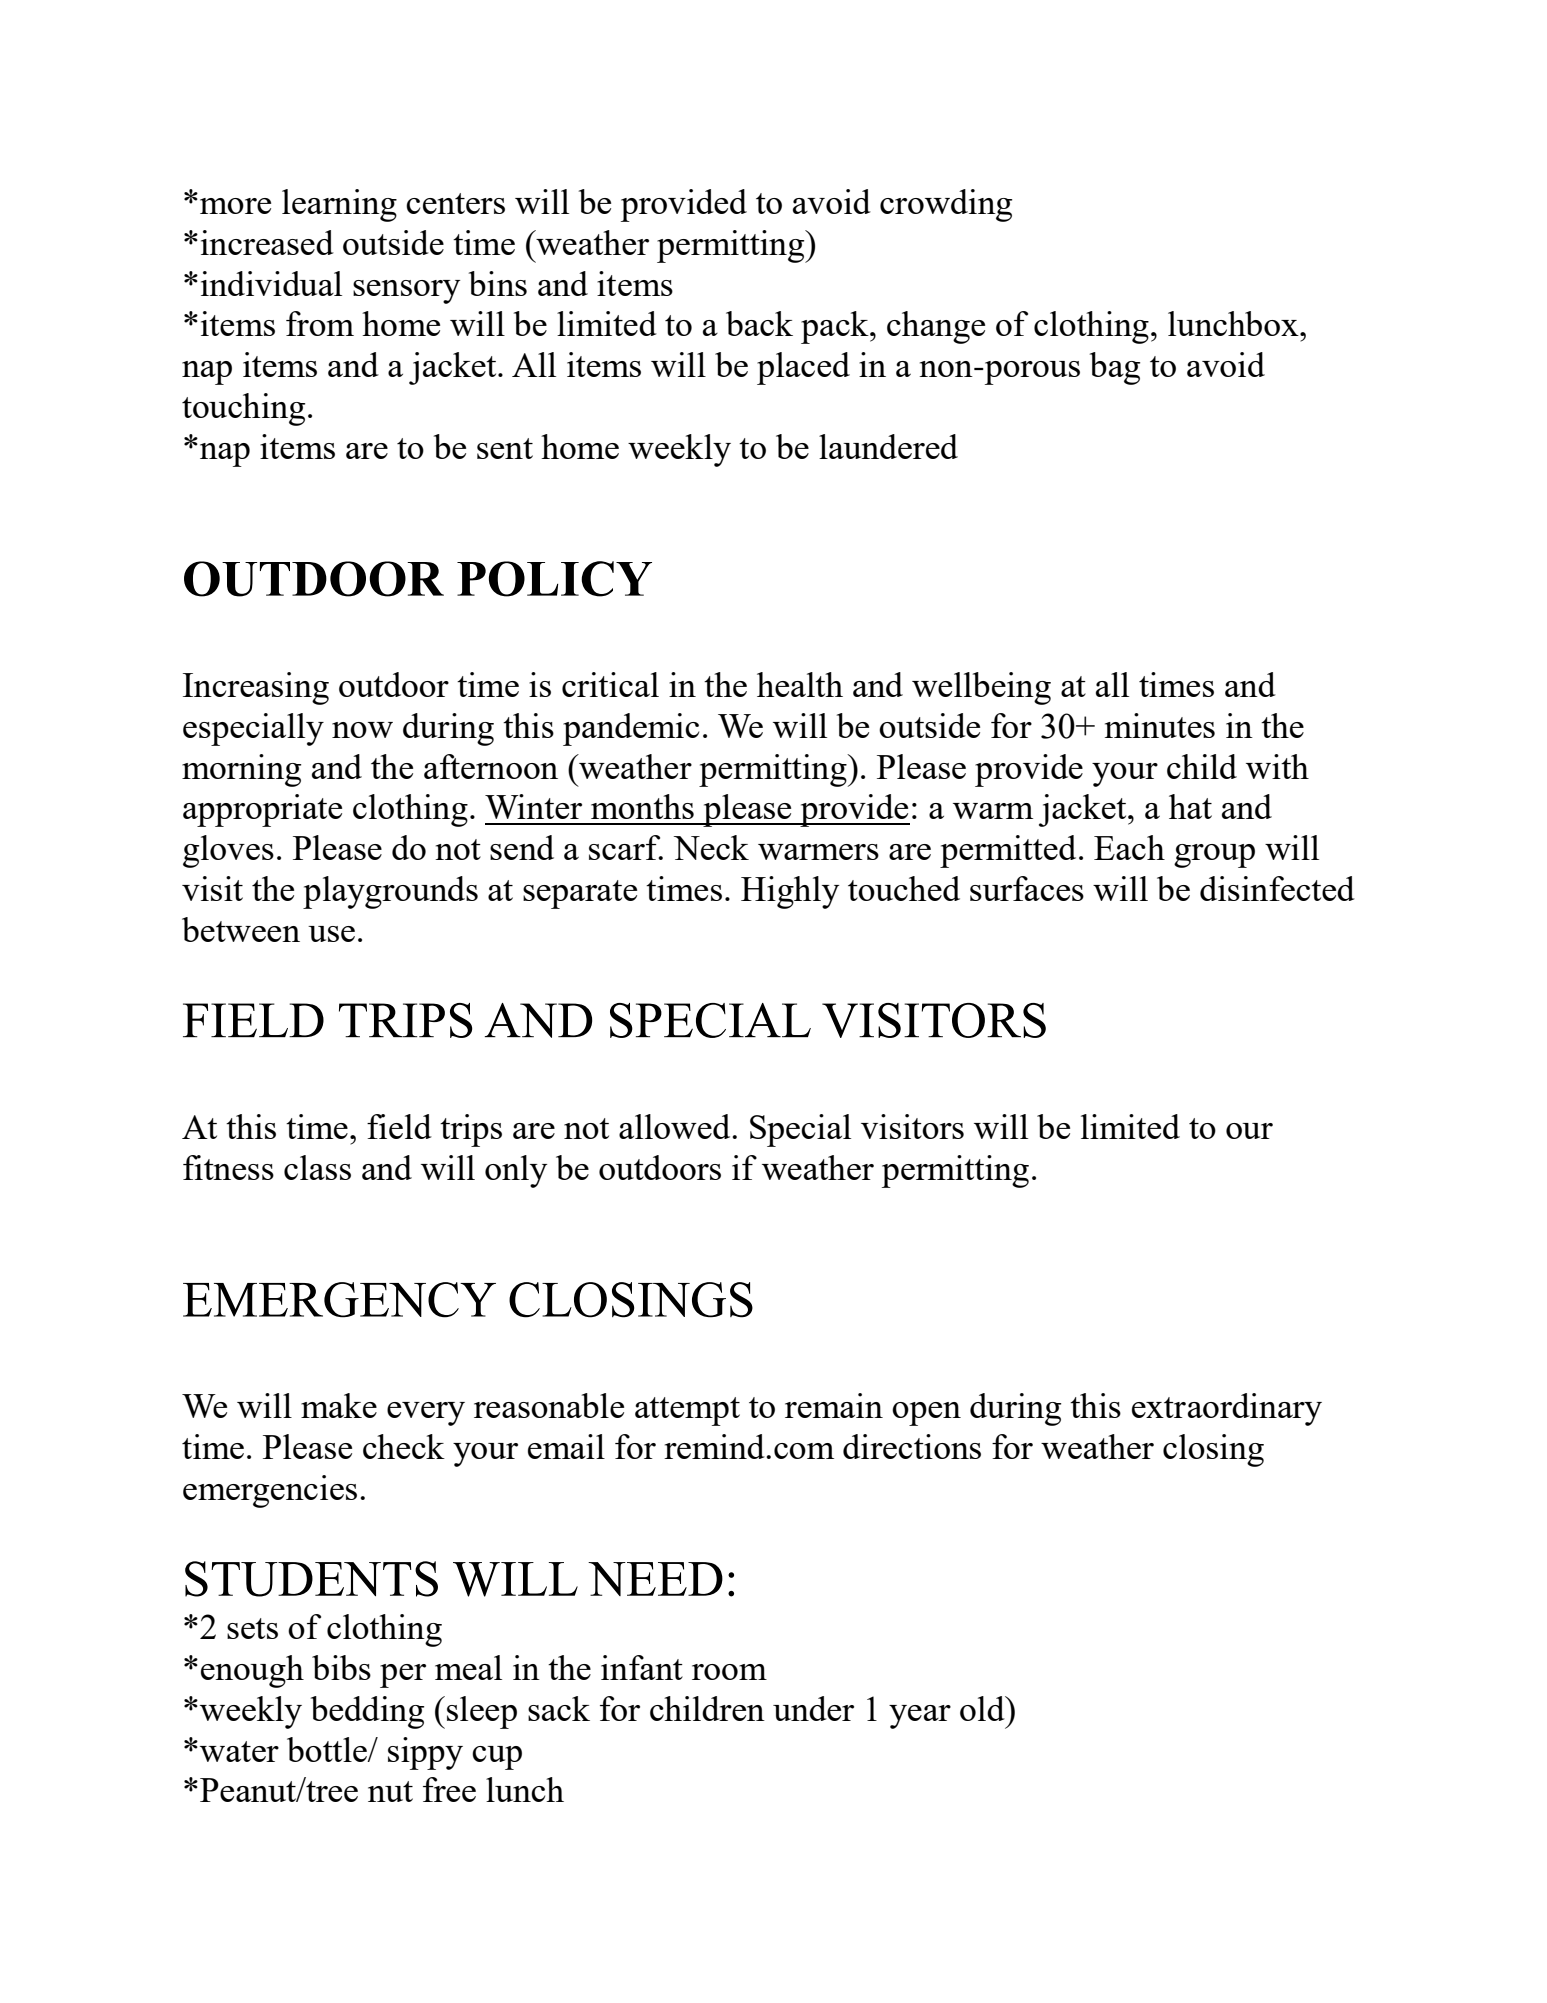  What do you see at coordinates (687, 1411) in the document?
I see `attempt` at bounding box center [687, 1411].
